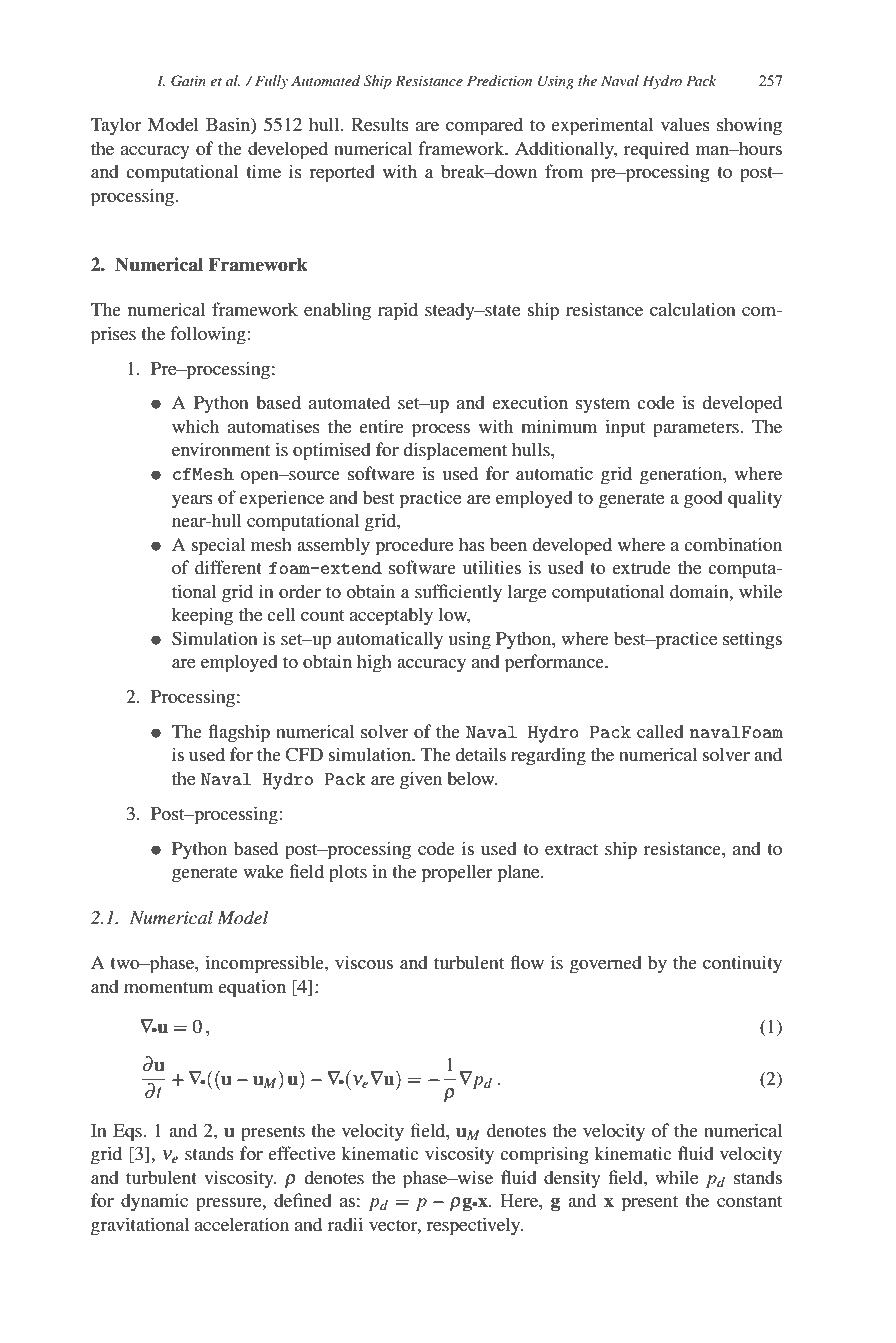  Describe the element at coordinates (742, 964) in the document. I see `continuity` at that location.
